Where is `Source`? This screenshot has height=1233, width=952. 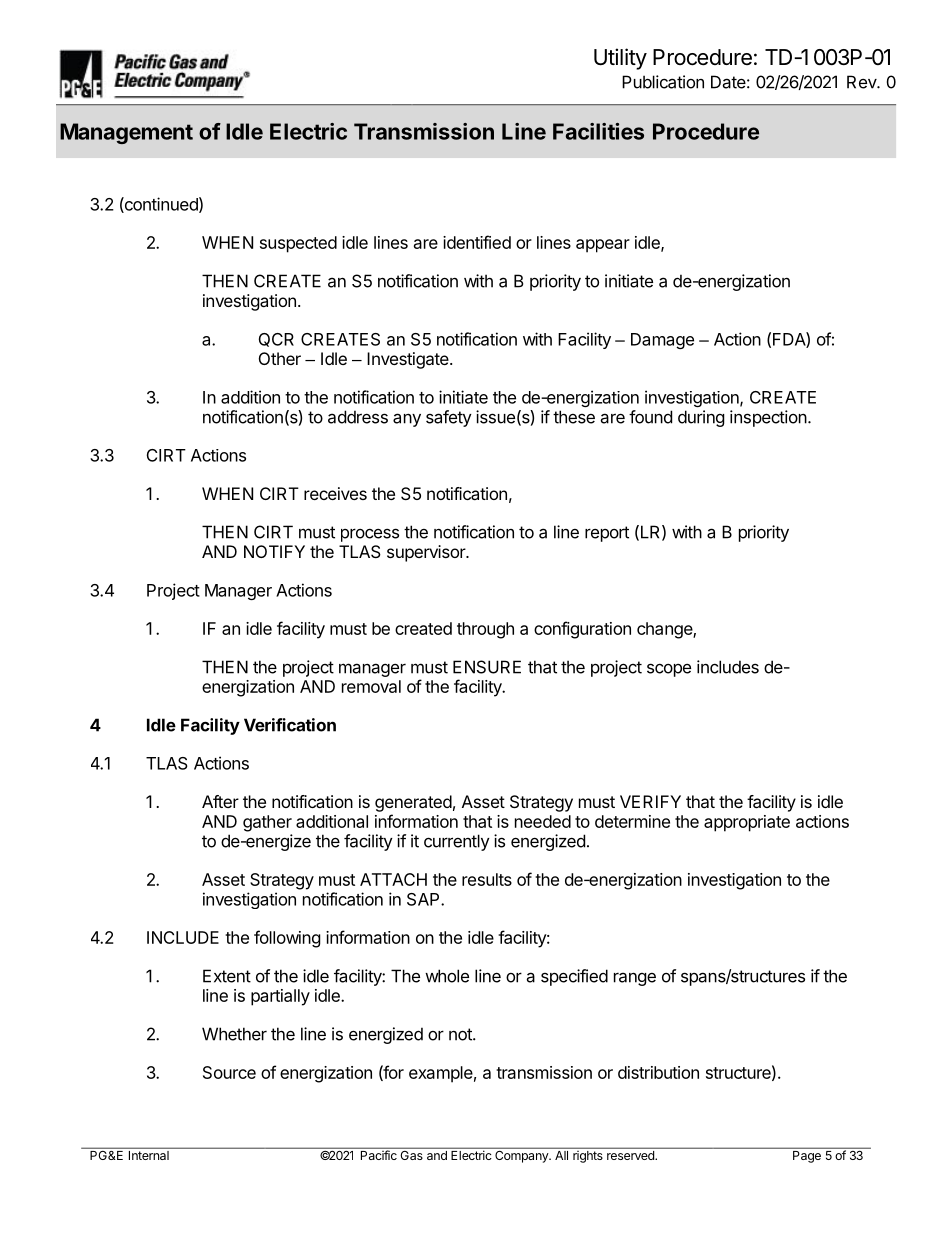
Source is located at coordinates (229, 1072).
